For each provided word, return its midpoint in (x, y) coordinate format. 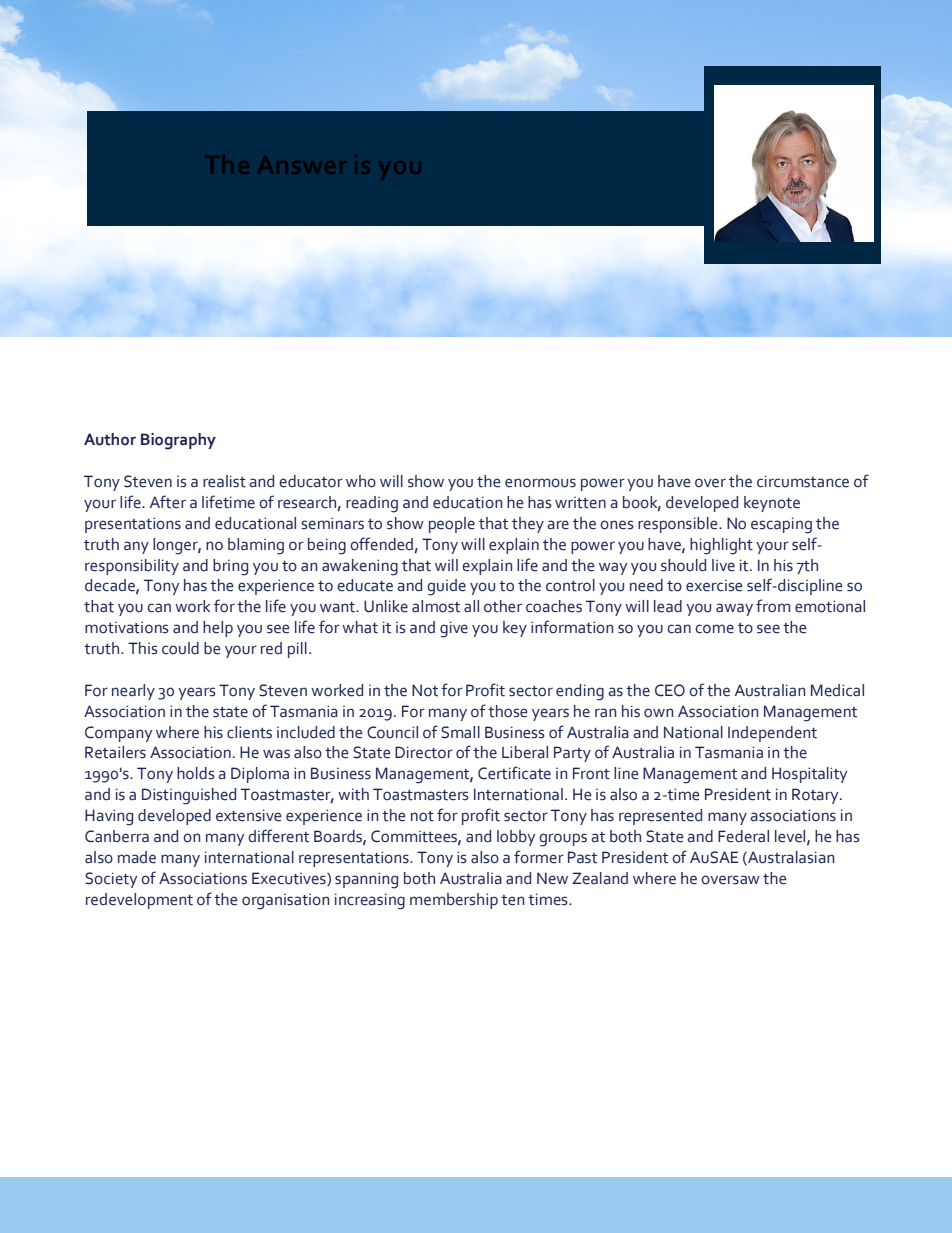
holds (196, 773)
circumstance (803, 481)
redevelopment (139, 901)
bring (230, 567)
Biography (178, 441)
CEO (670, 690)
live (723, 565)
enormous (540, 483)
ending (580, 692)
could (180, 648)
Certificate (514, 773)
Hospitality (810, 775)
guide (446, 587)
